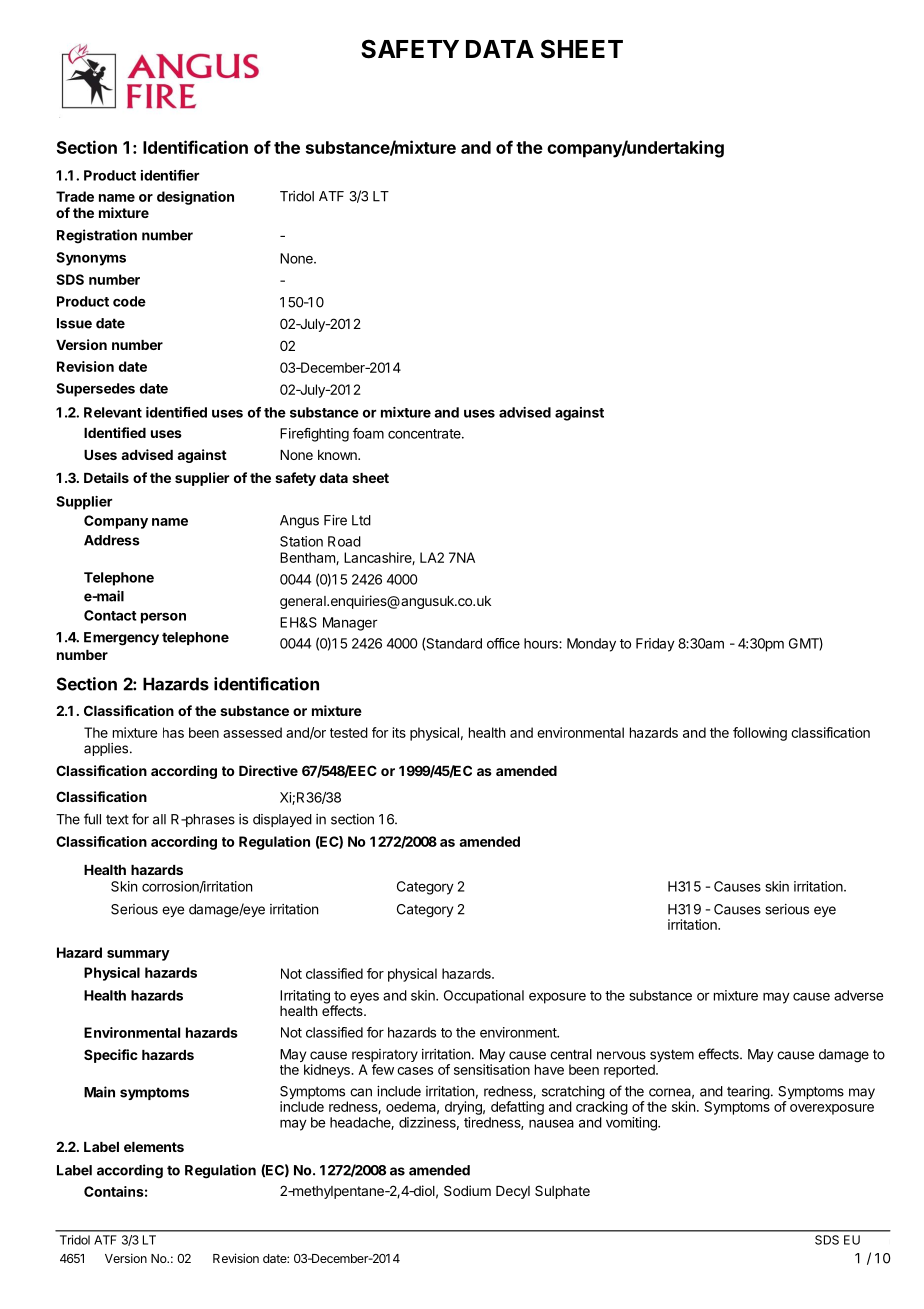  Describe the element at coordinates (655, 645) in the screenshot. I see `Friday` at that location.
